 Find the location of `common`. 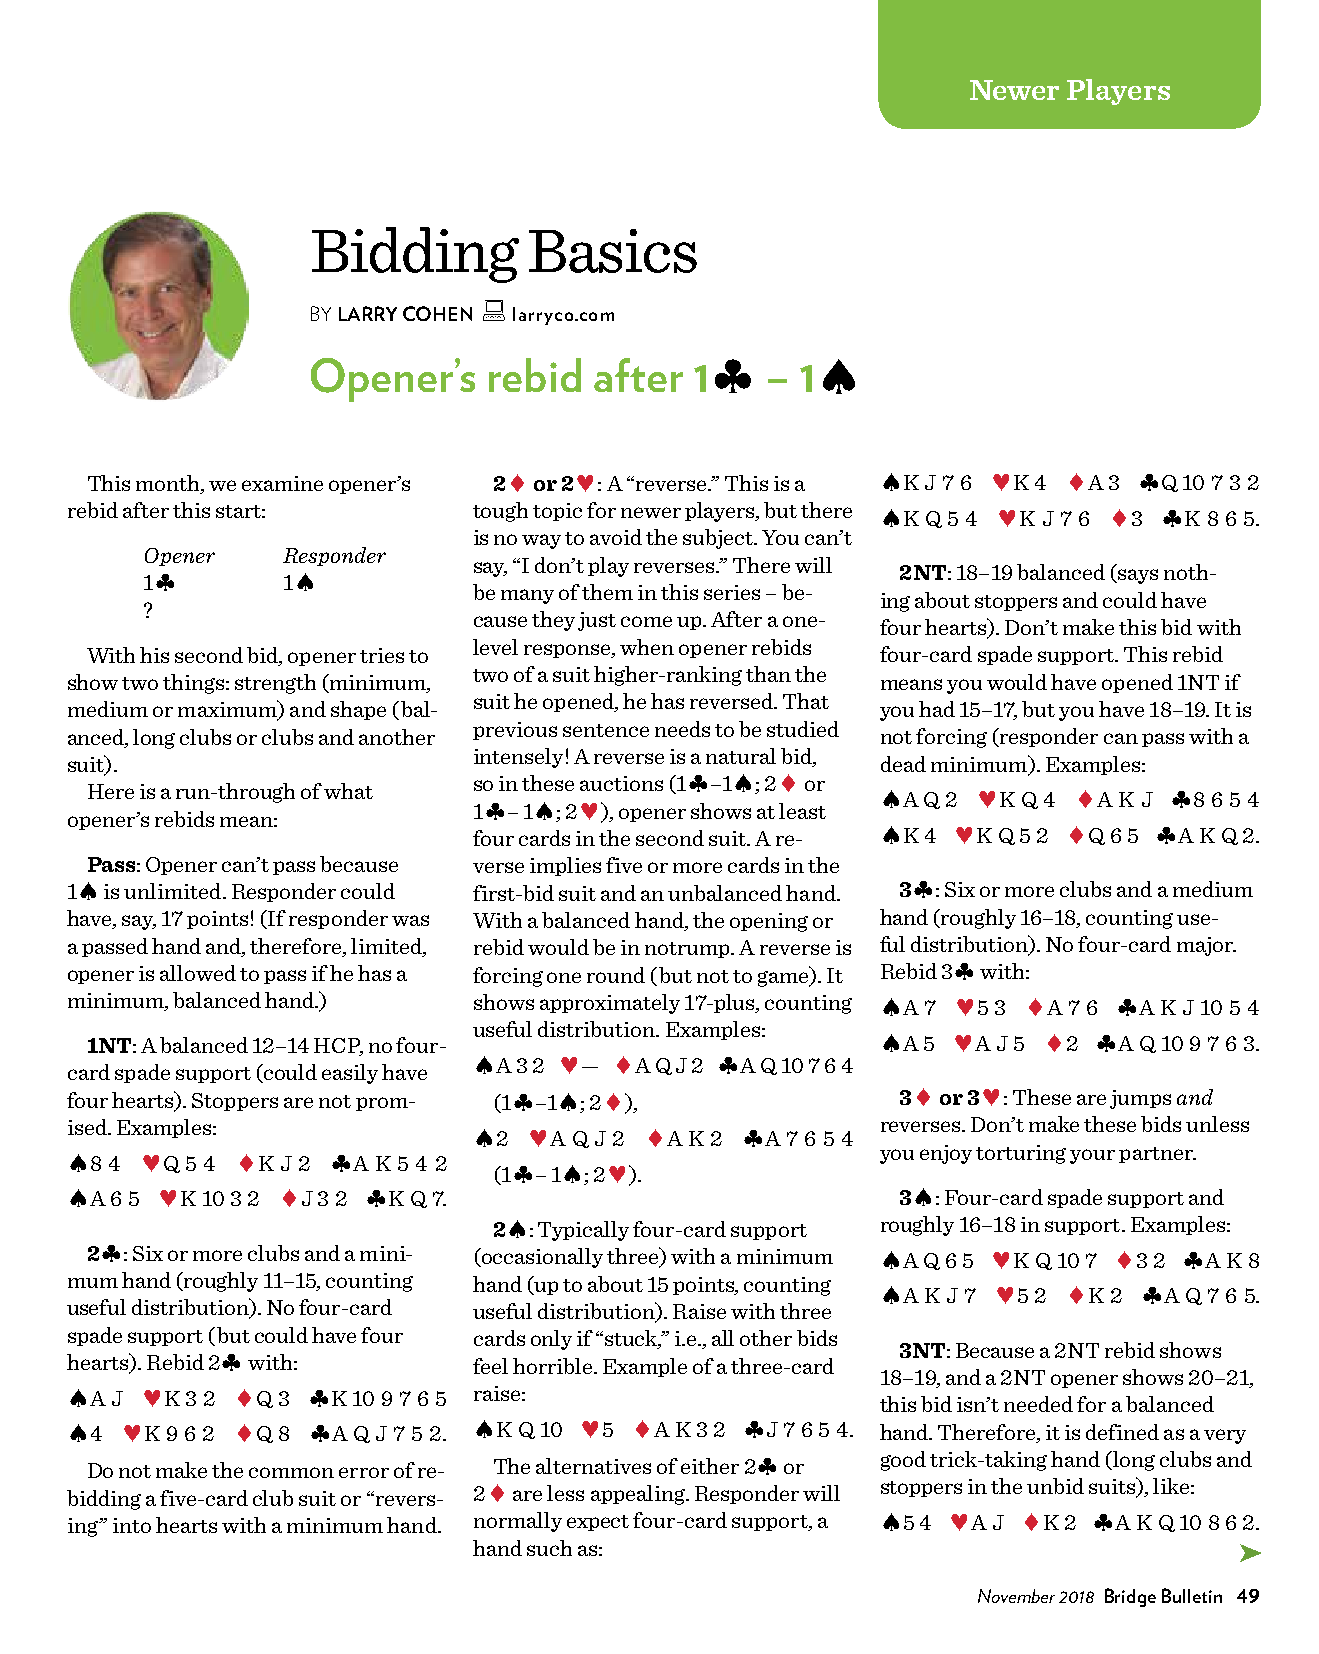

common is located at coordinates (291, 1472).
